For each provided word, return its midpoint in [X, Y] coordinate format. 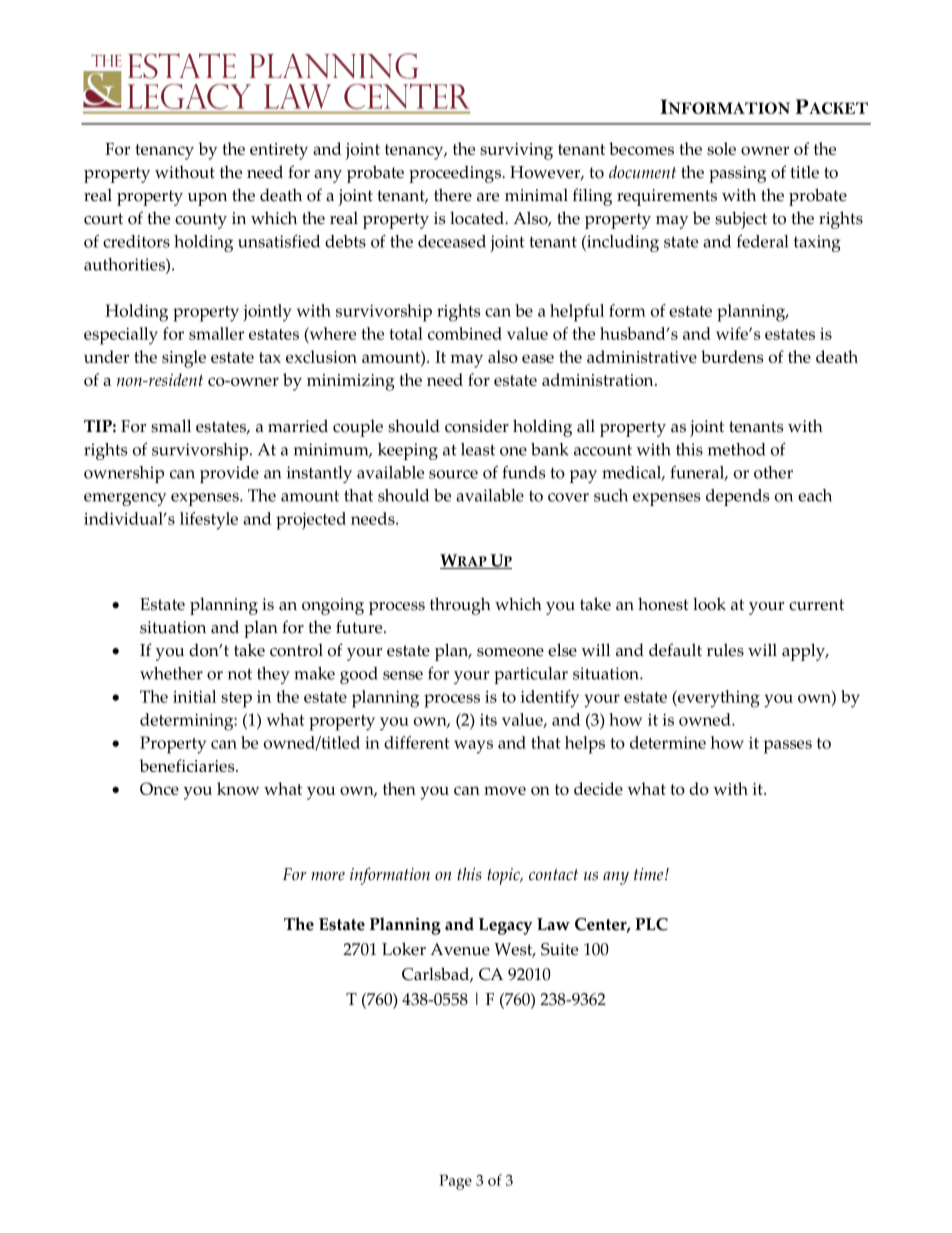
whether [171, 673]
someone [510, 652]
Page [455, 1182]
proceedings [456, 174]
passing [737, 174]
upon [207, 199]
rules [725, 650]
